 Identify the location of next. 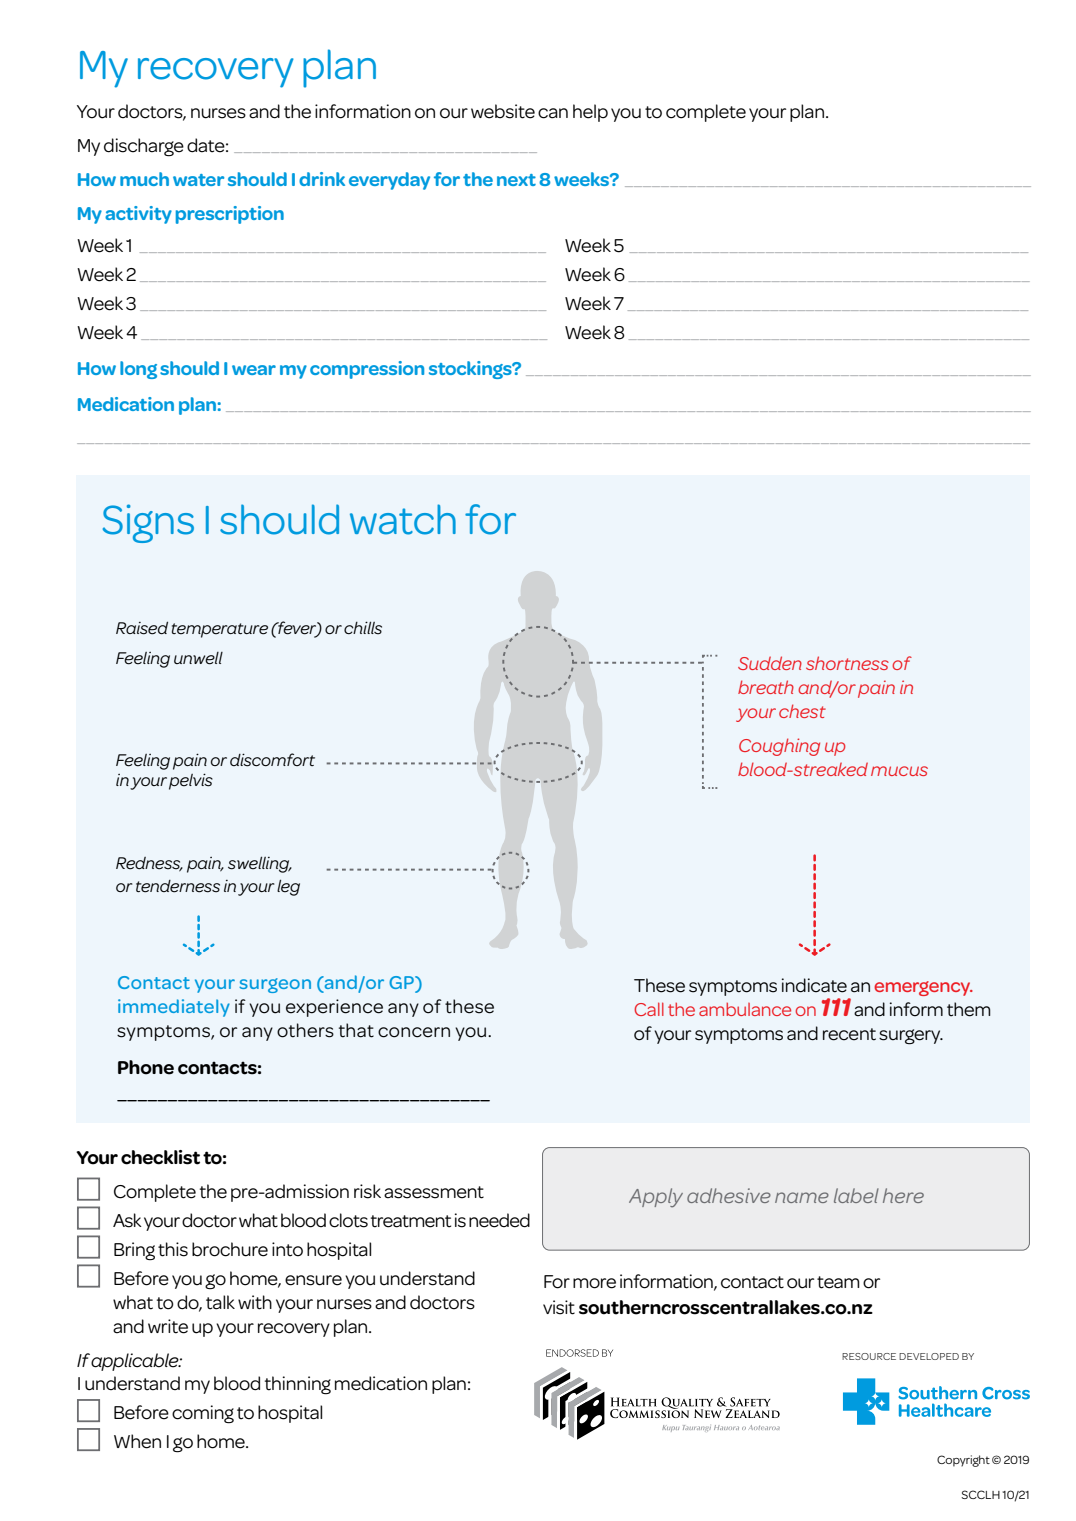
(516, 180).
